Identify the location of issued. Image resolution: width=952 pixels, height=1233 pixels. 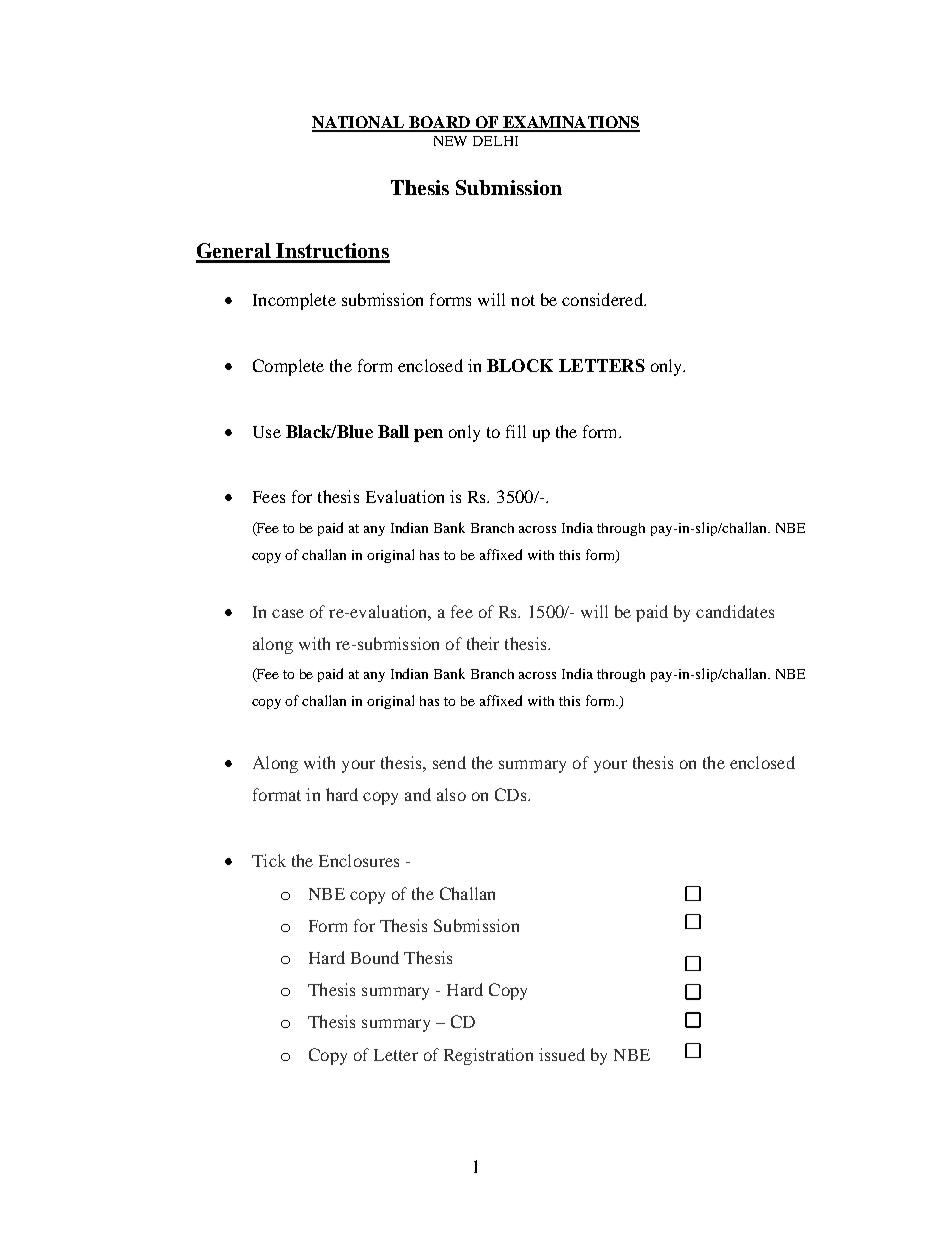
(562, 1054).
